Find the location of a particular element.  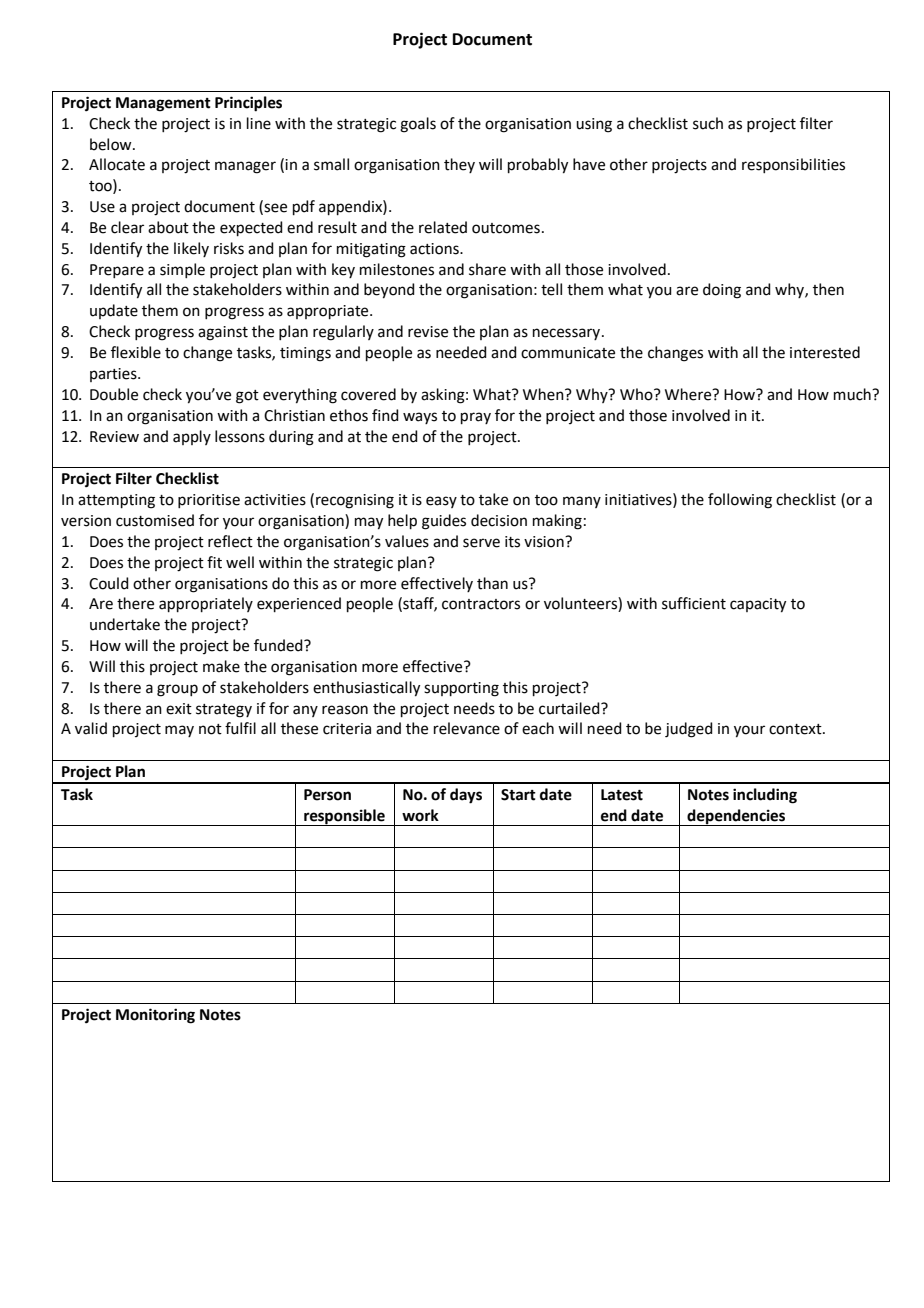

Monitoring is located at coordinates (155, 1016).
